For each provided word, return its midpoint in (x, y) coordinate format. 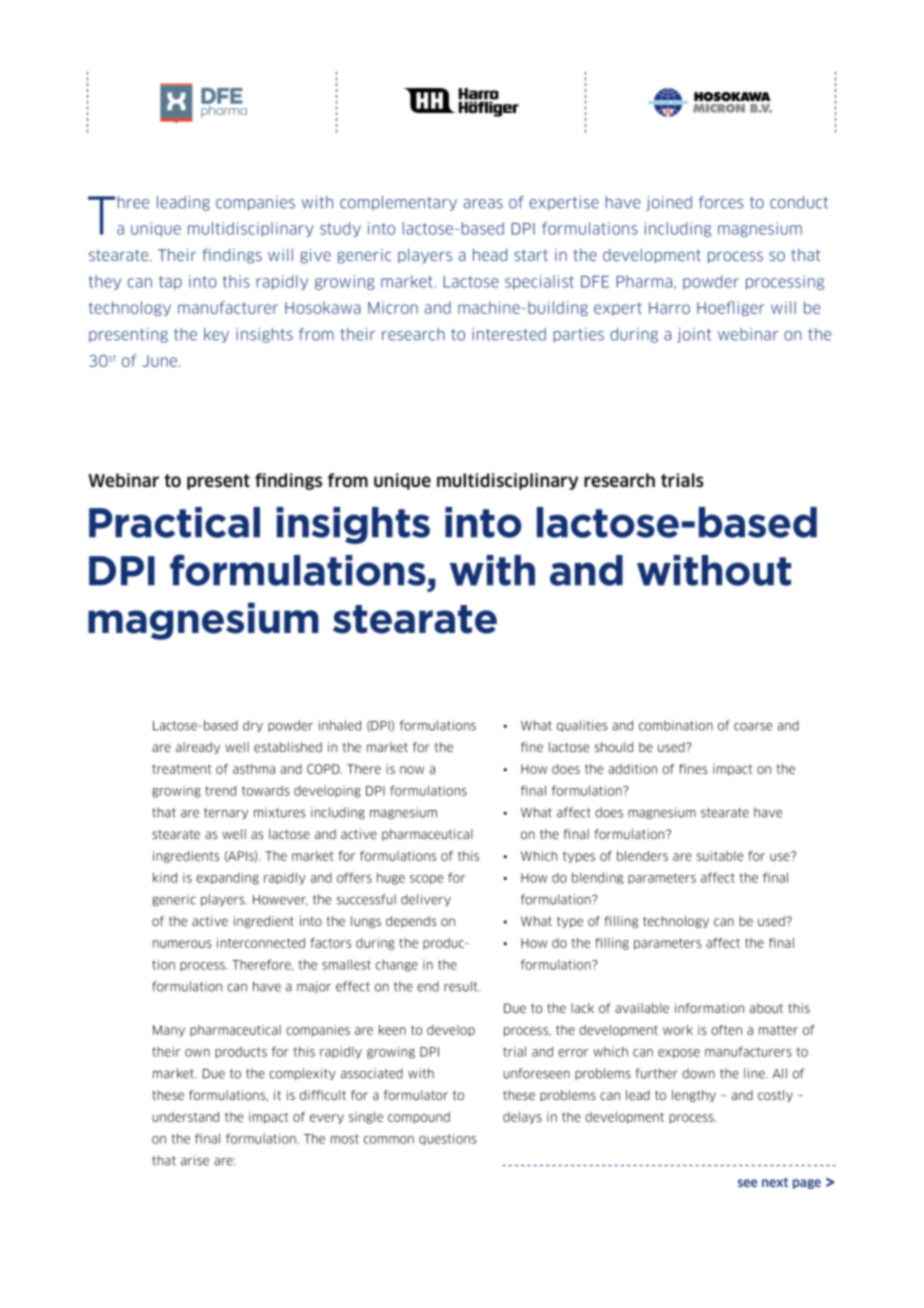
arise (195, 1160)
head (490, 254)
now (412, 770)
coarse (753, 727)
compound (419, 1118)
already (198, 748)
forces (721, 202)
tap (170, 283)
